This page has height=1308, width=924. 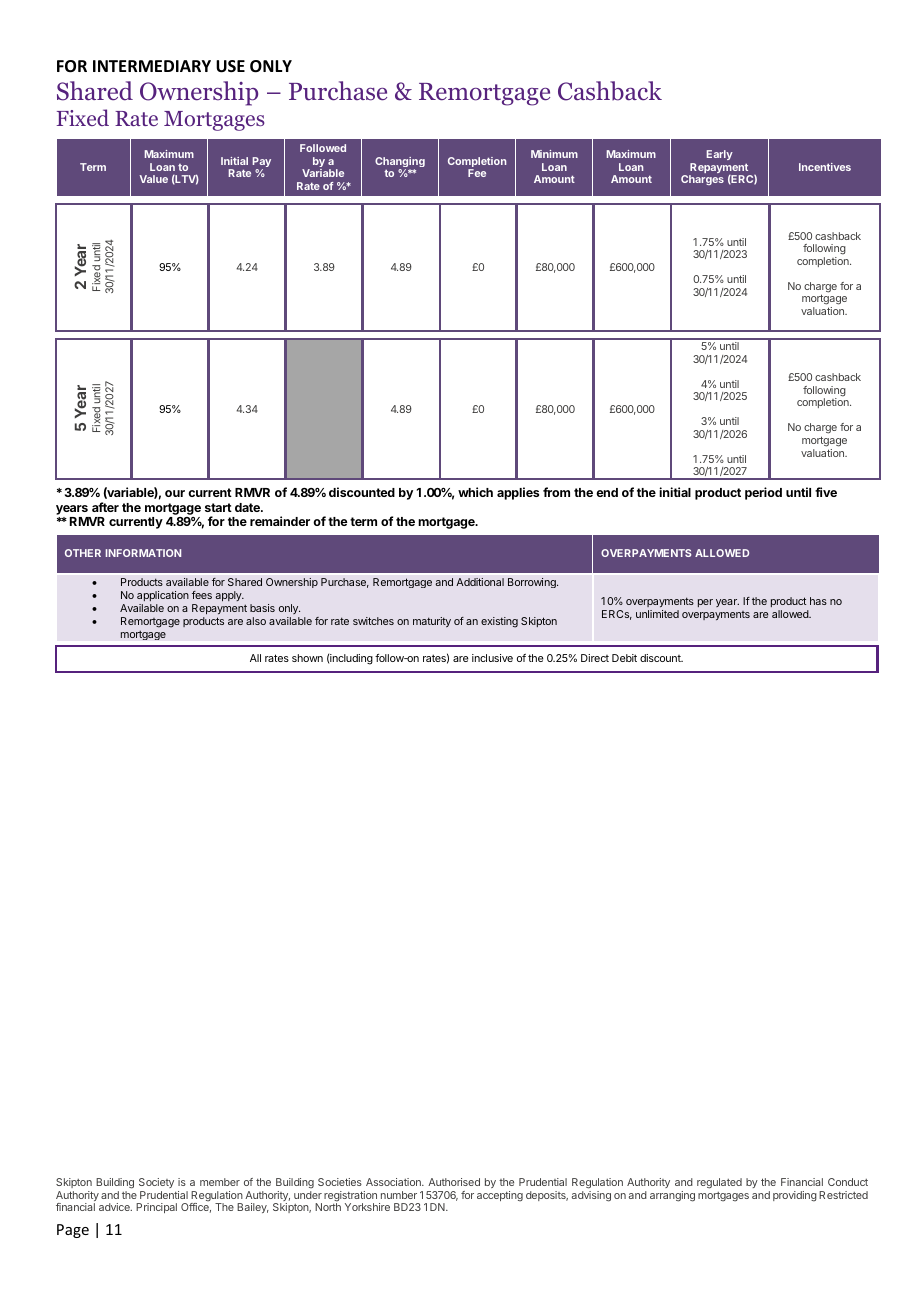 What do you see at coordinates (400, 163) in the page?
I see `Changing` at bounding box center [400, 163].
